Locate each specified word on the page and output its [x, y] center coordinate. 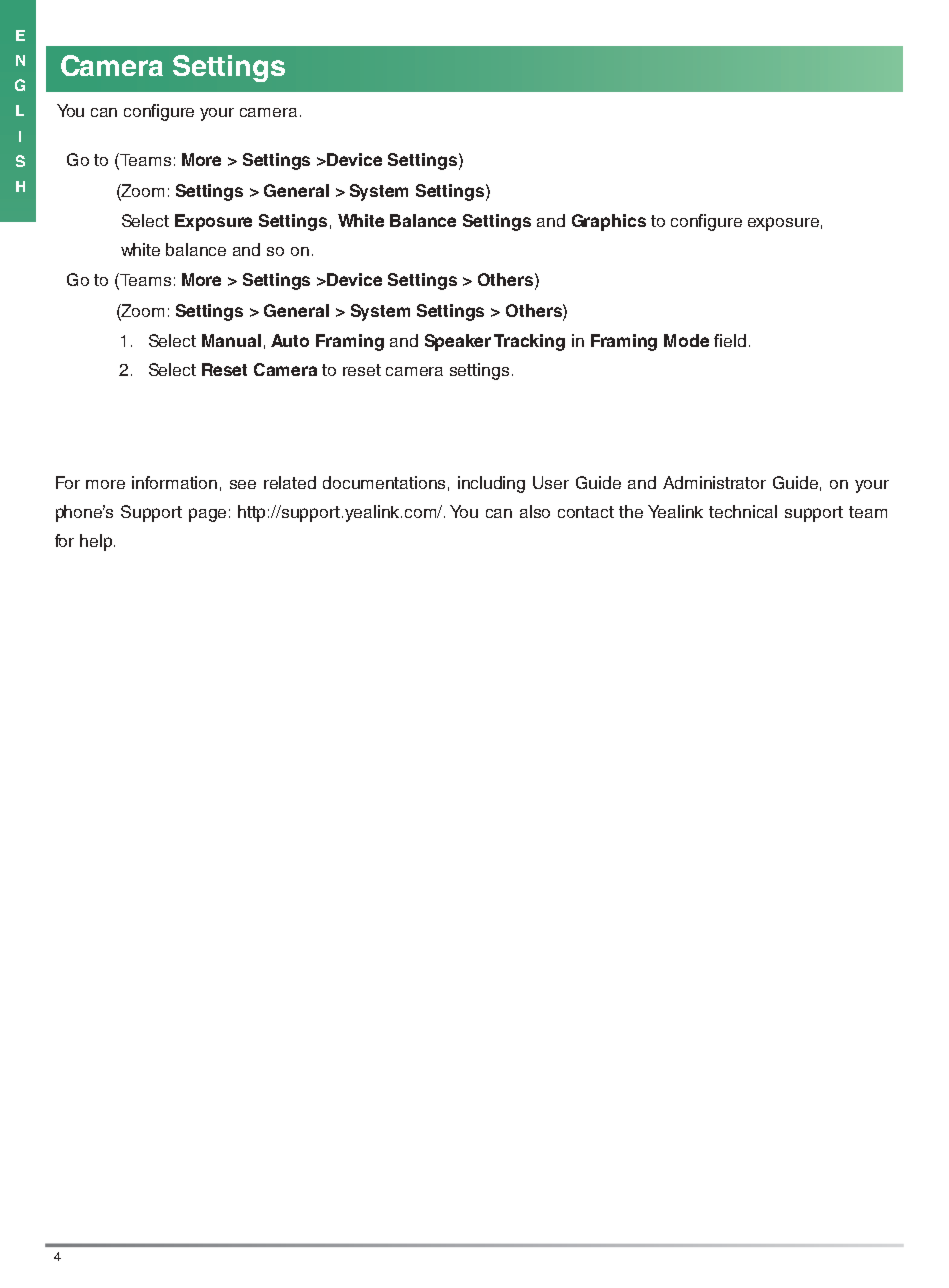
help [96, 542]
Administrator [714, 482]
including [491, 484]
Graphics [609, 222]
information [174, 482]
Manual [231, 340]
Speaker [458, 342]
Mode [686, 340]
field [730, 340]
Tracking [529, 342]
